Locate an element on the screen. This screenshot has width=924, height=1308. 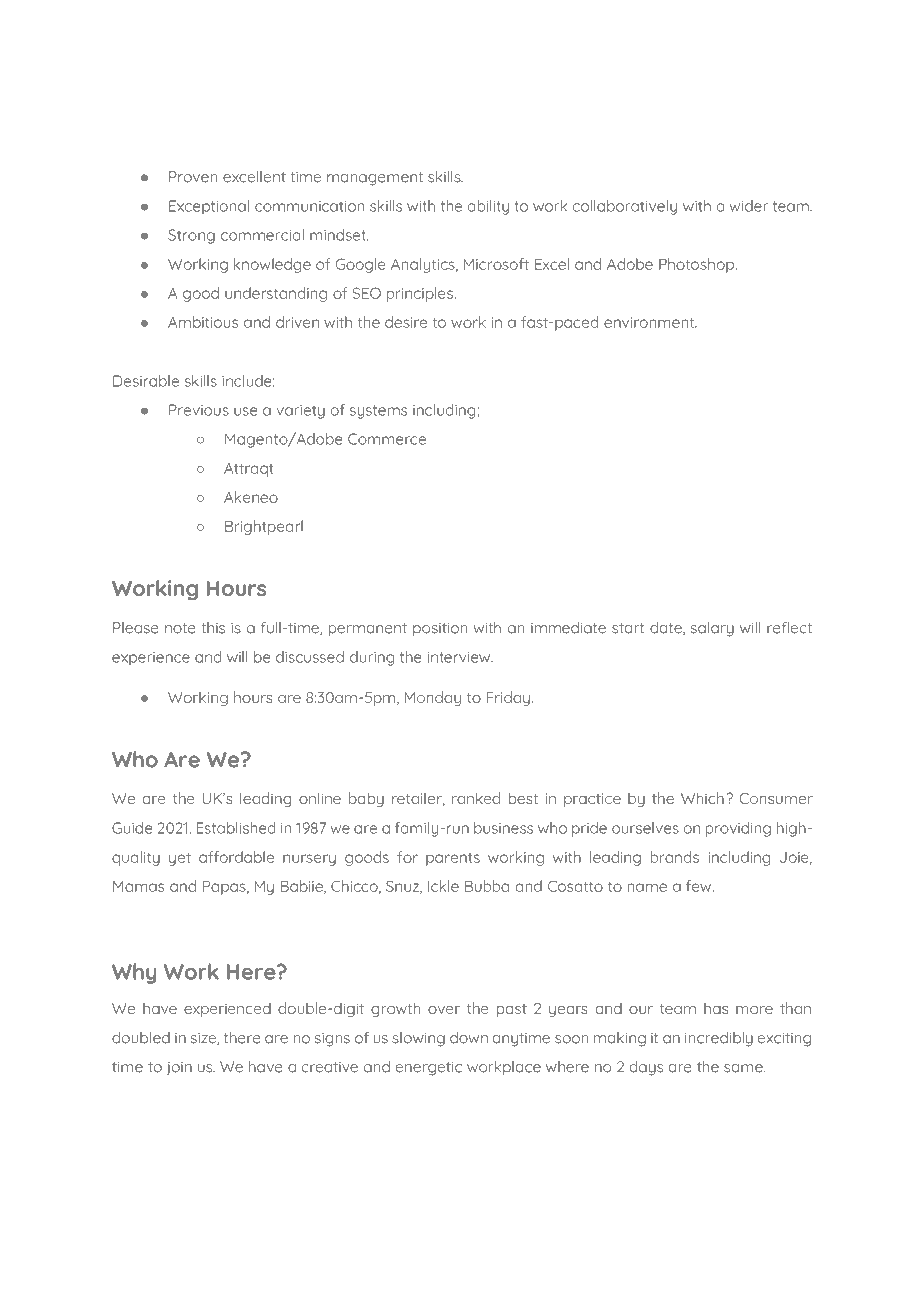
Established is located at coordinates (236, 828).
